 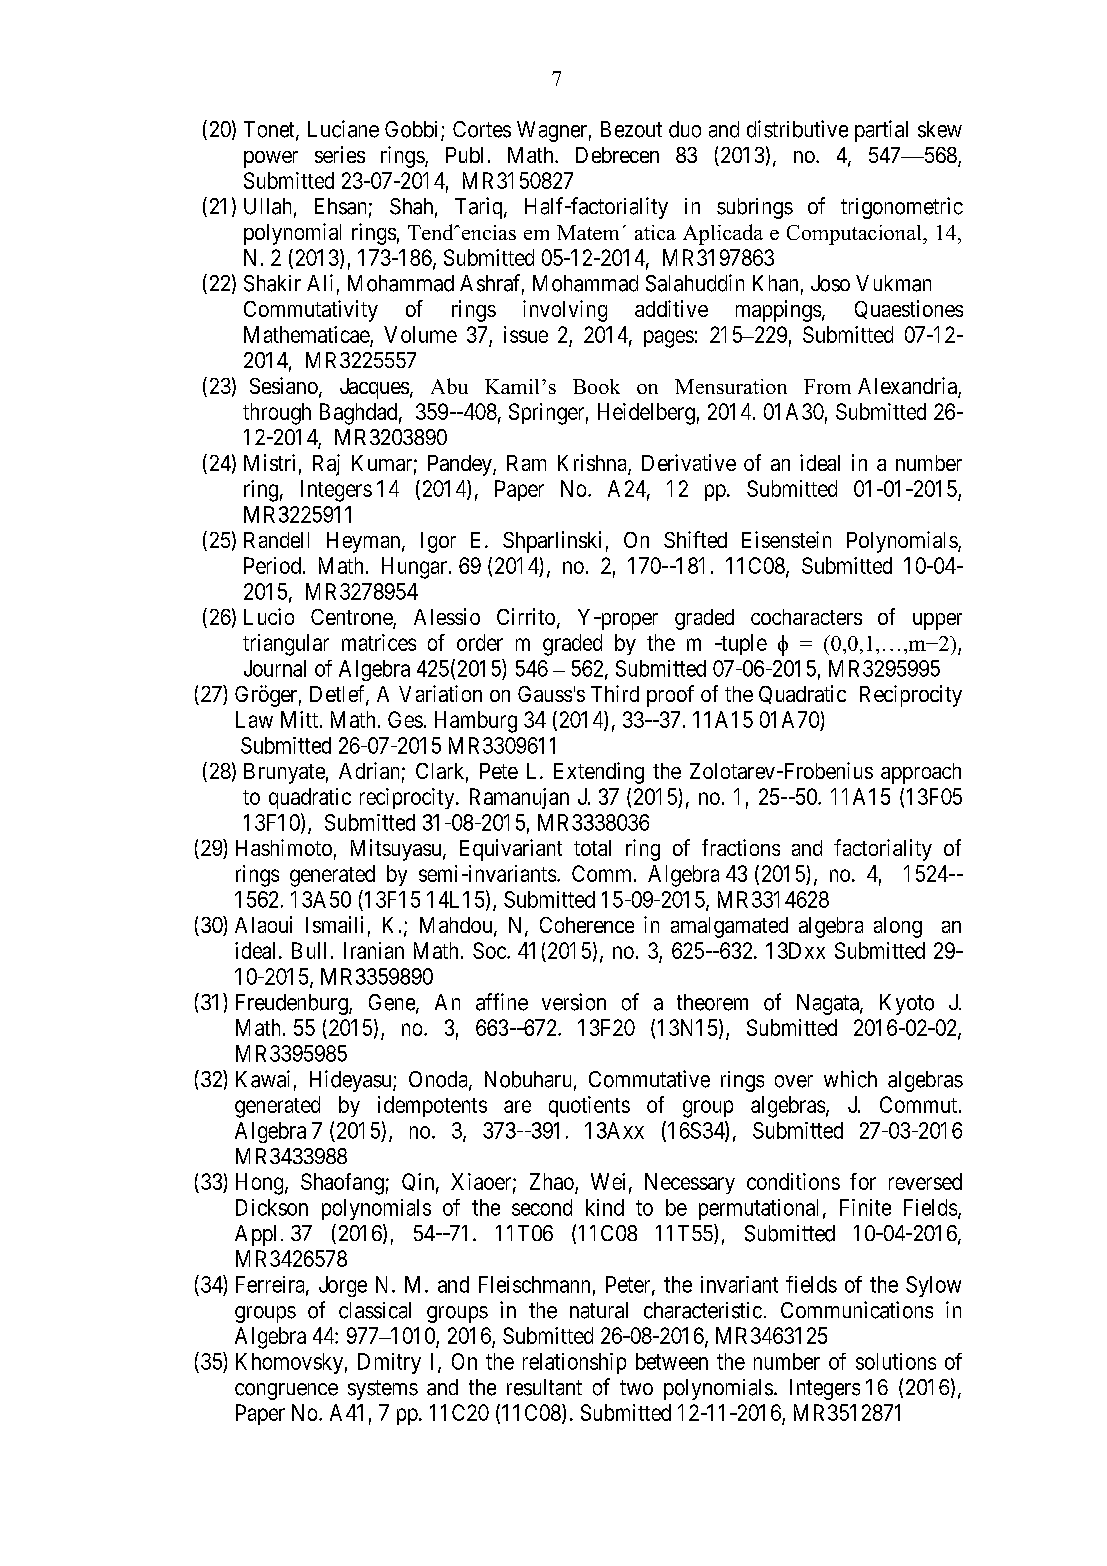 I want to click on Raj, so click(x=326, y=465).
